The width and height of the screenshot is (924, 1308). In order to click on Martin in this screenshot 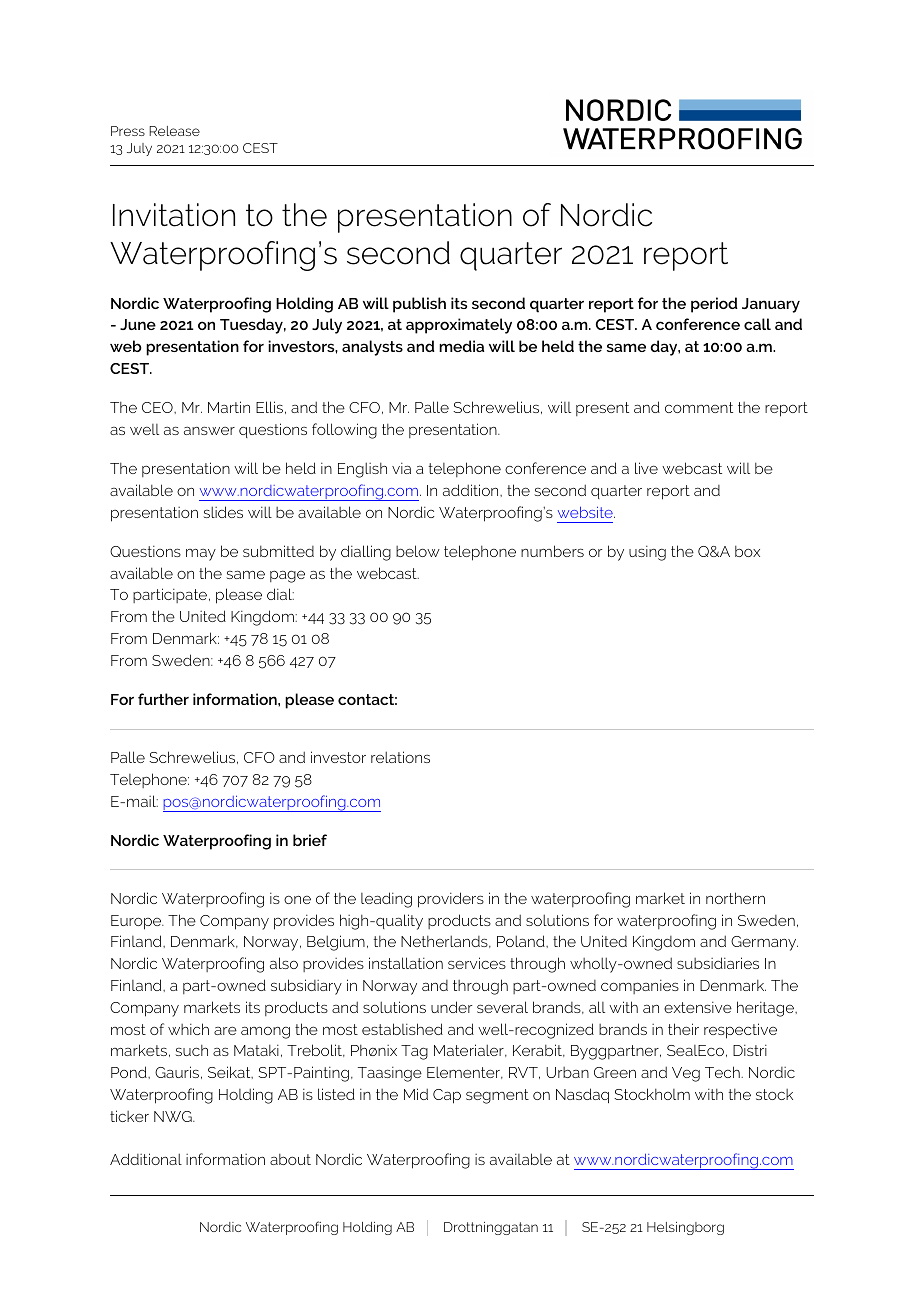, I will do `click(229, 407)`.
